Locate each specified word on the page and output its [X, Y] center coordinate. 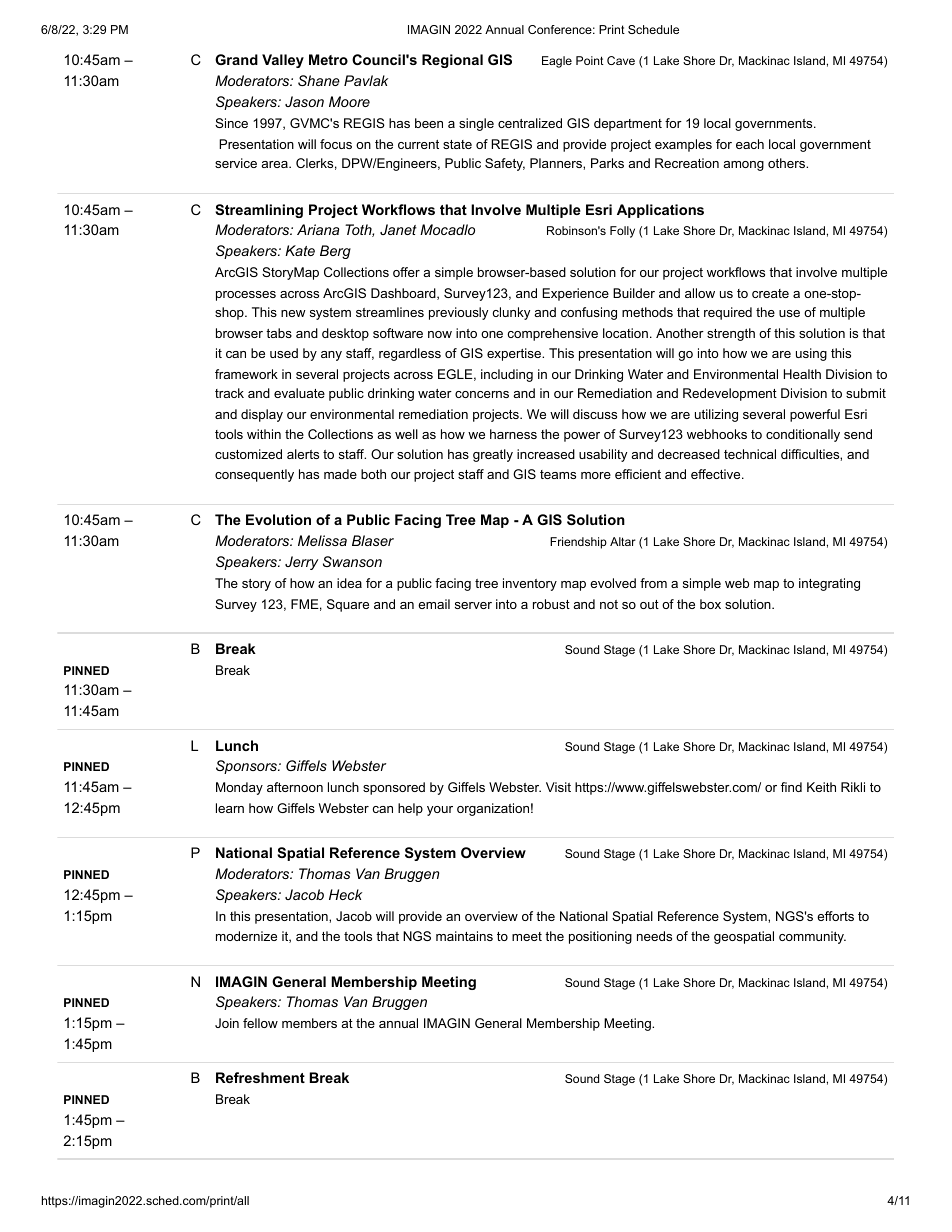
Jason [304, 101]
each [750, 144]
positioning [600, 937]
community [812, 937]
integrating [829, 584]
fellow [260, 1023]
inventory [530, 584]
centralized [530, 123]
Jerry [301, 563]
